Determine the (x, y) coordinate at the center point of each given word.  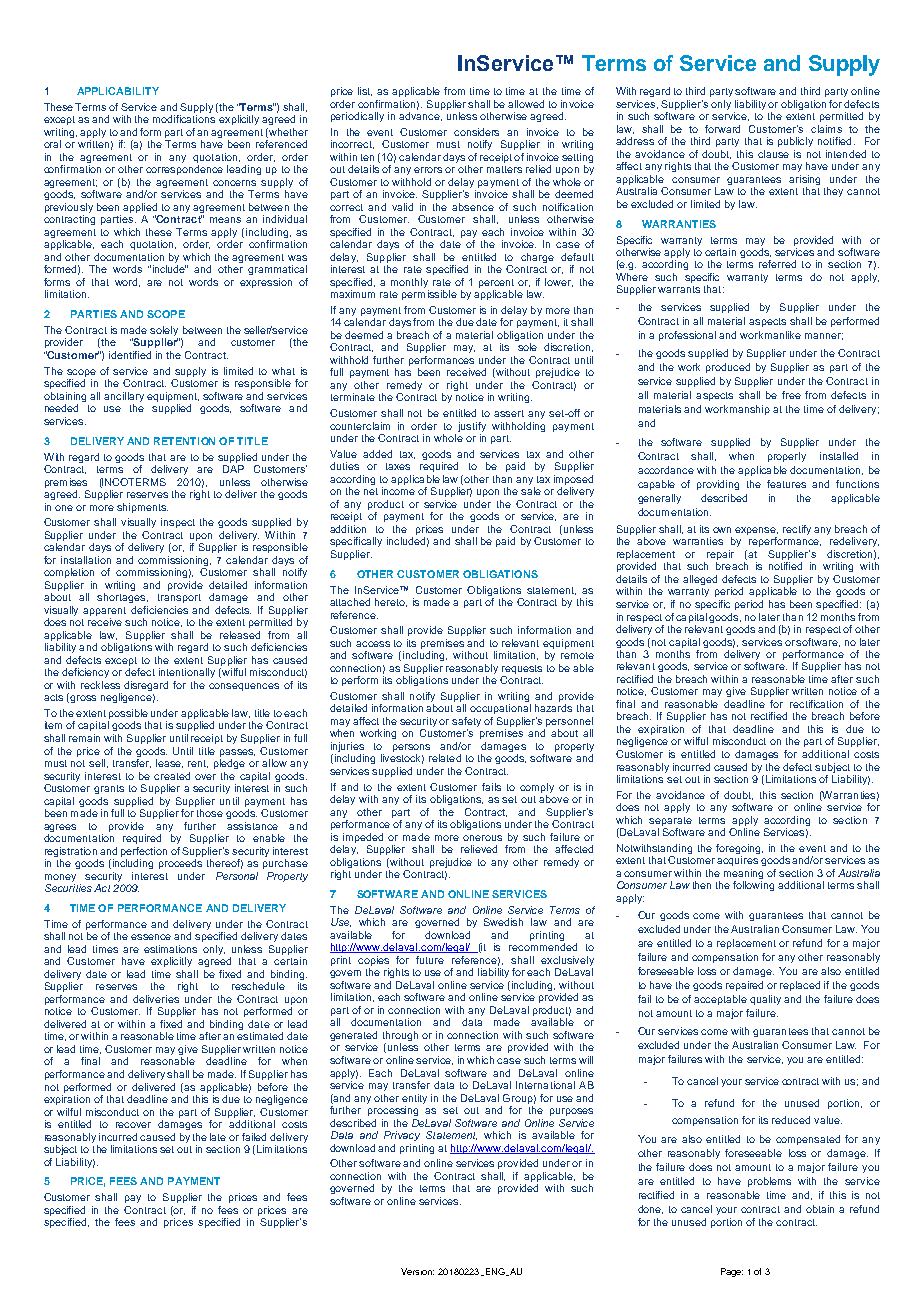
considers (476, 132)
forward (722, 129)
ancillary (124, 398)
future (430, 960)
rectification (816, 704)
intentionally (187, 673)
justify (472, 427)
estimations (170, 949)
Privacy (402, 1136)
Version (417, 1271)
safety (466, 723)
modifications (184, 119)
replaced (800, 986)
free (791, 395)
